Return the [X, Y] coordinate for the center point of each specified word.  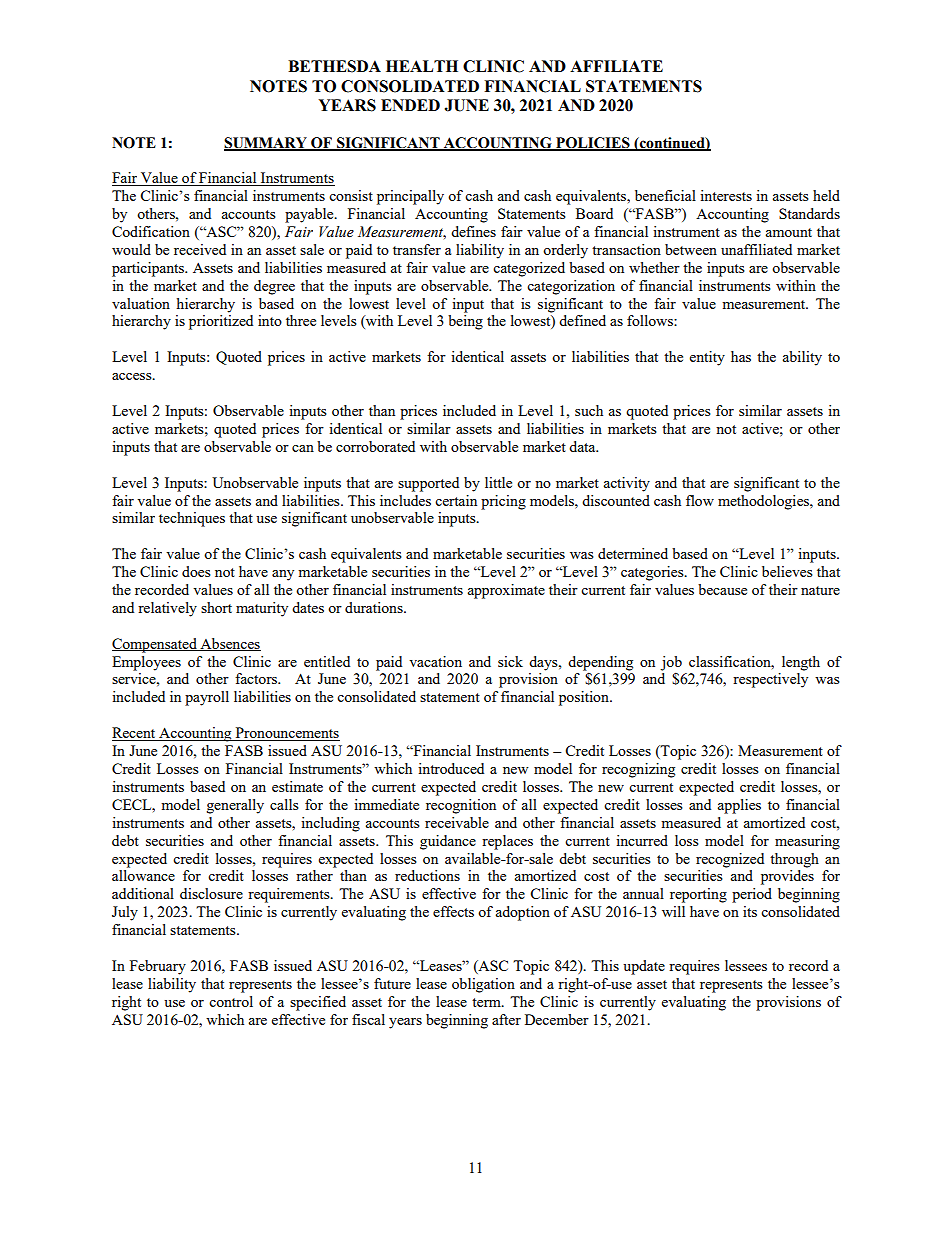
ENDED [410, 105]
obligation [483, 985]
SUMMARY [266, 143]
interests [726, 195]
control [231, 1001]
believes [787, 571]
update [644, 967]
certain [456, 500]
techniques [192, 519]
